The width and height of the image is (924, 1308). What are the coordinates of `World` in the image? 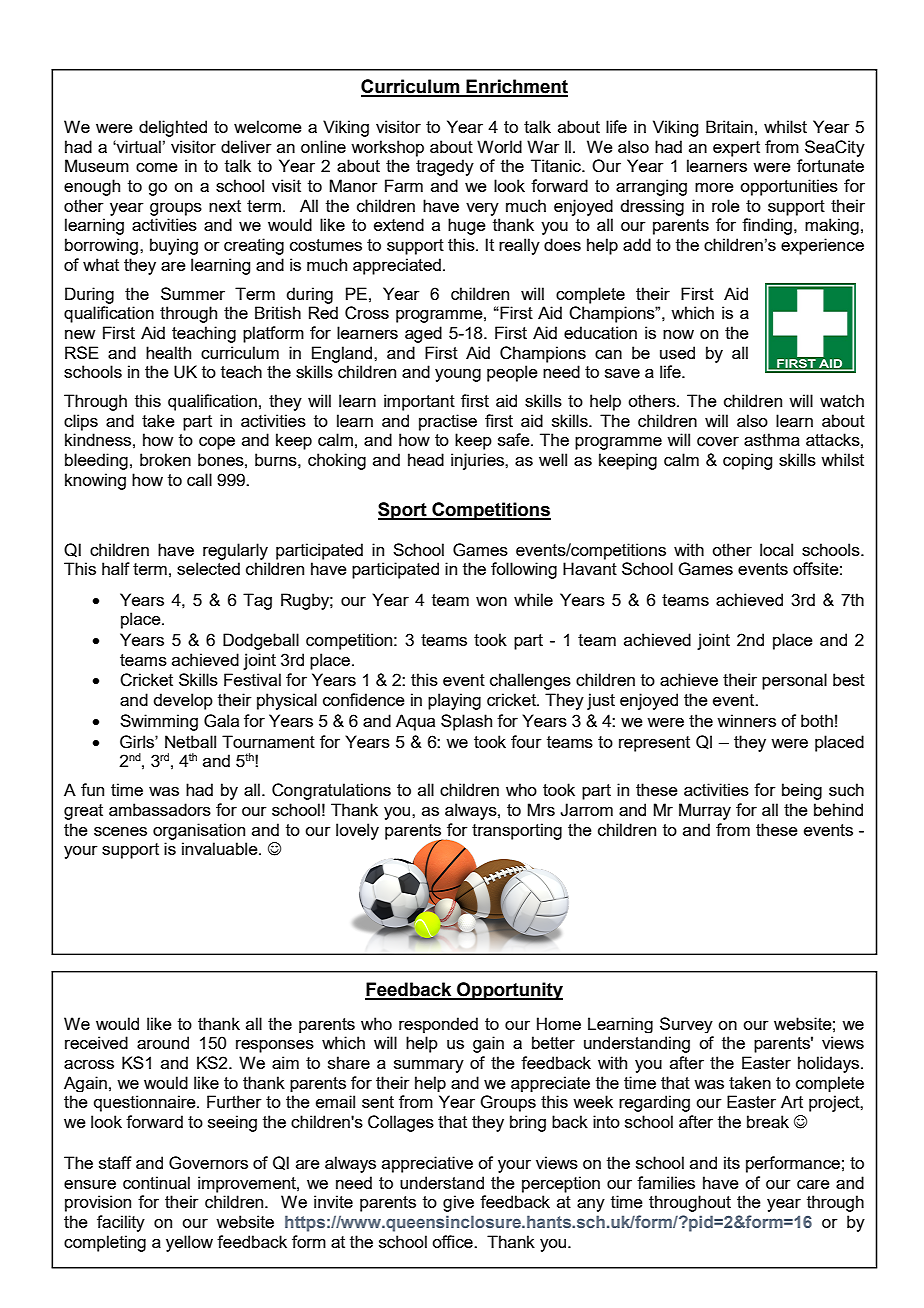 It's located at (499, 146).
